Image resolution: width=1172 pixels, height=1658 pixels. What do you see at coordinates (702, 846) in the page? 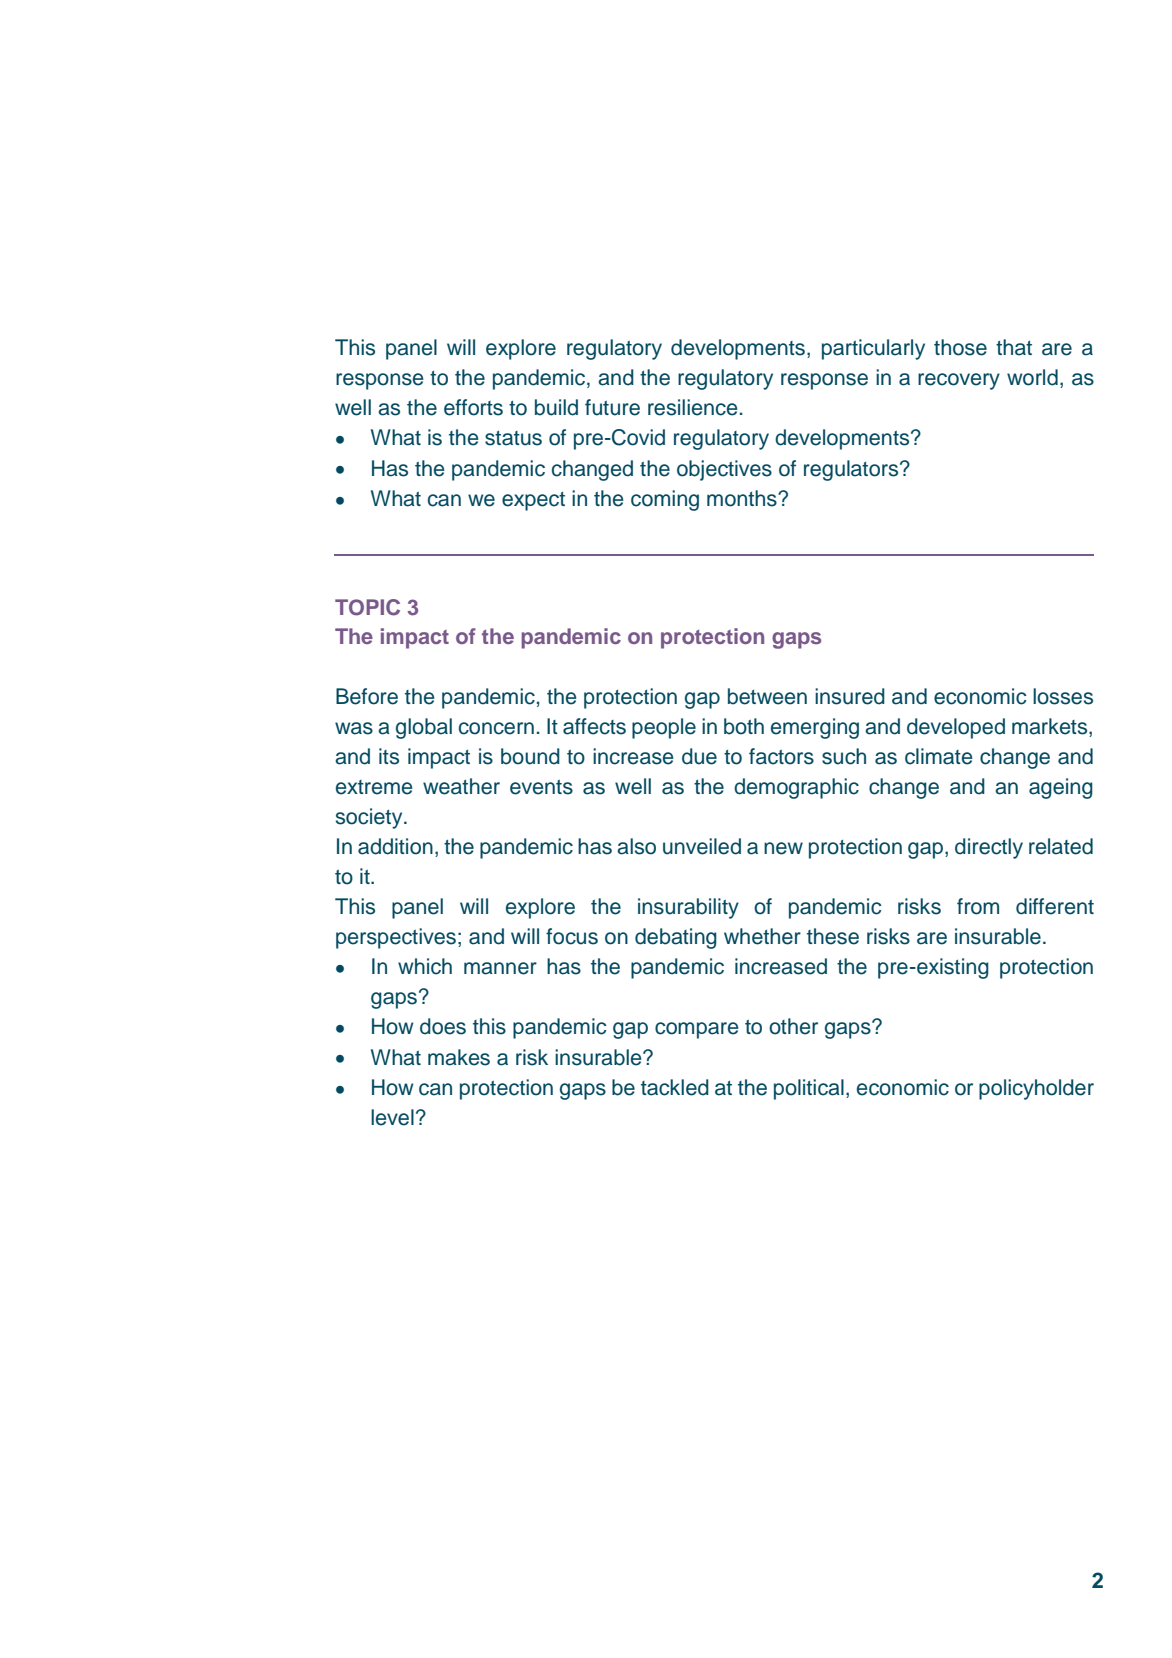
I see `unveiled` at bounding box center [702, 846].
